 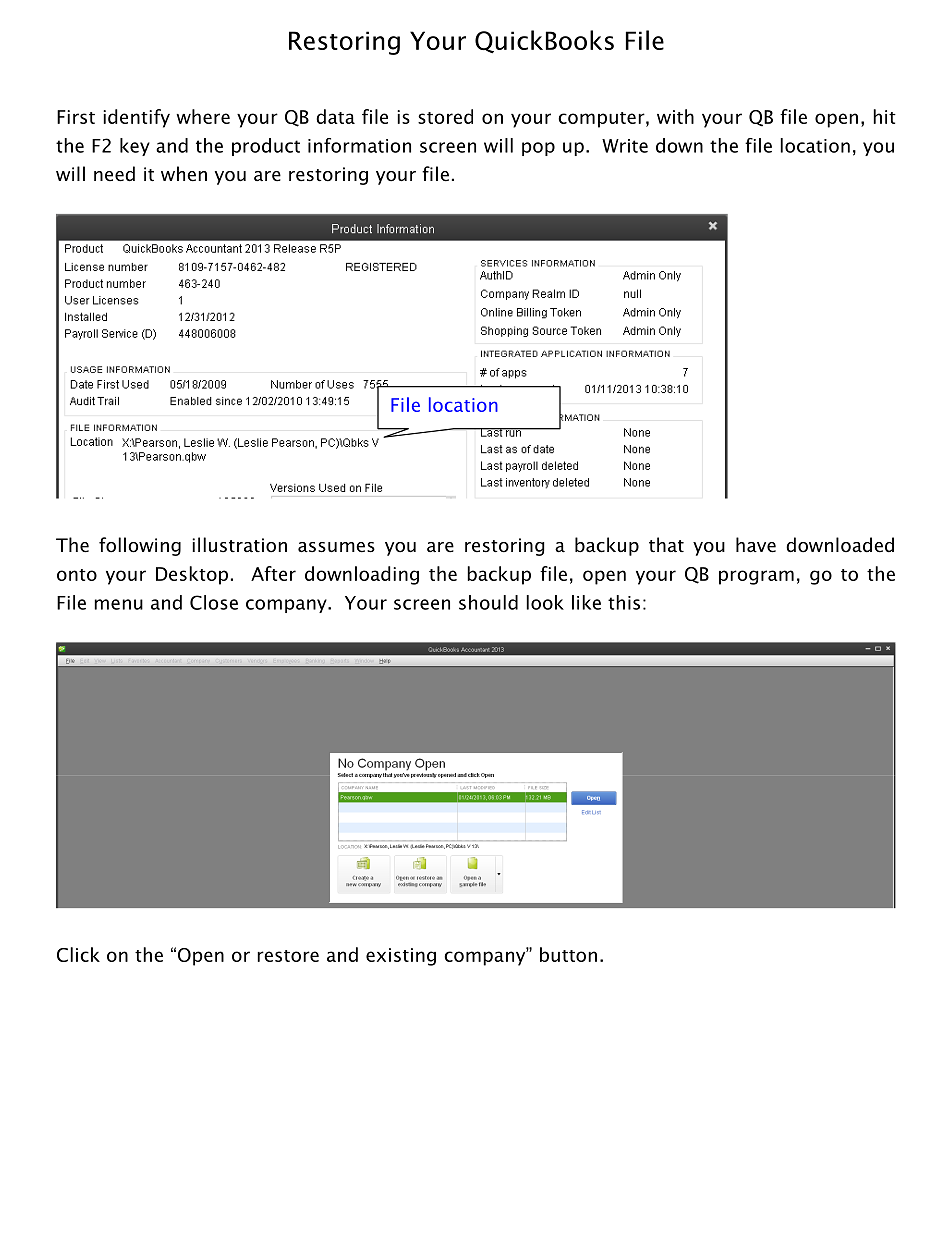 What do you see at coordinates (135, 147) in the screenshot?
I see `key` at bounding box center [135, 147].
